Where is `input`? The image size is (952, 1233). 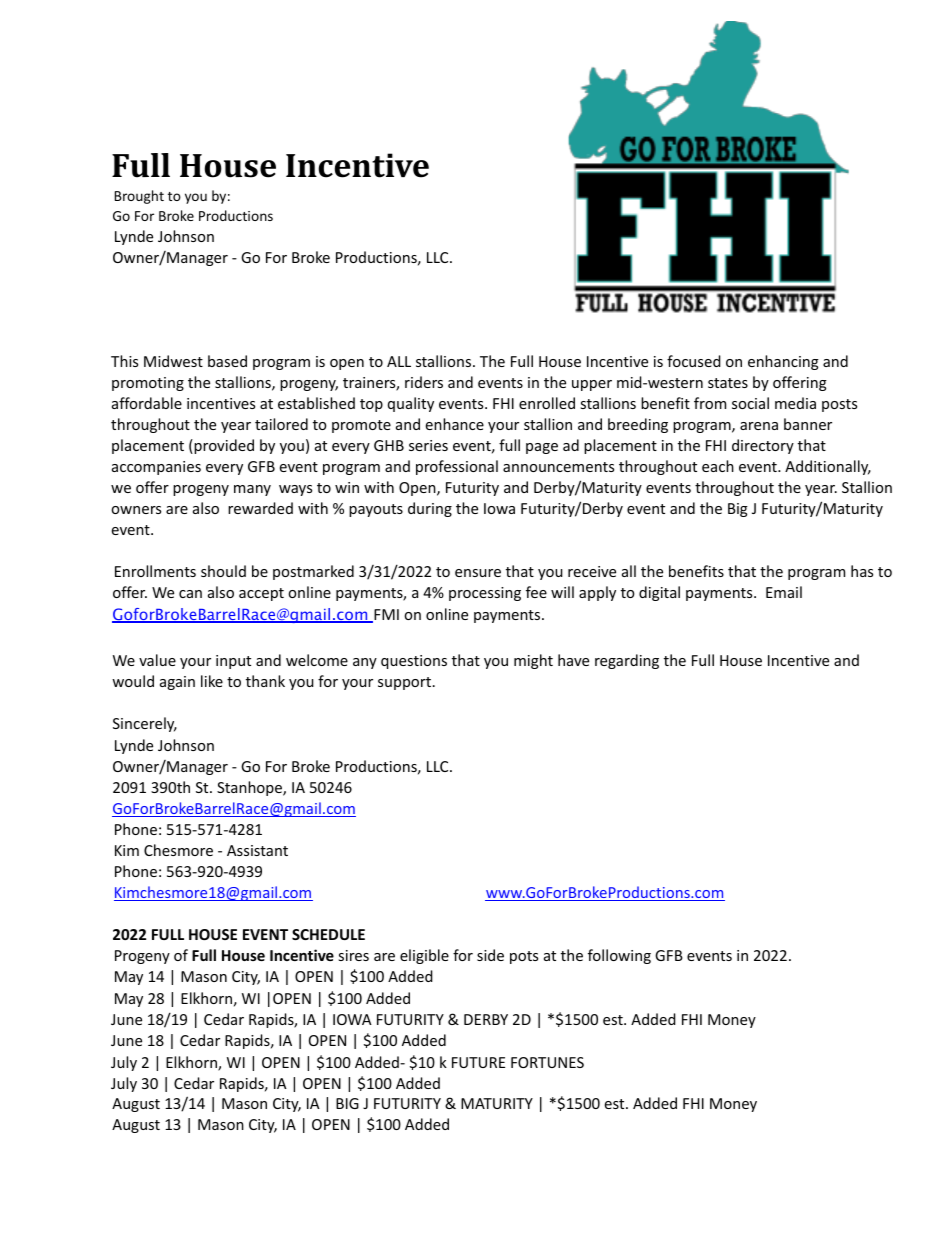 input is located at coordinates (233, 662).
